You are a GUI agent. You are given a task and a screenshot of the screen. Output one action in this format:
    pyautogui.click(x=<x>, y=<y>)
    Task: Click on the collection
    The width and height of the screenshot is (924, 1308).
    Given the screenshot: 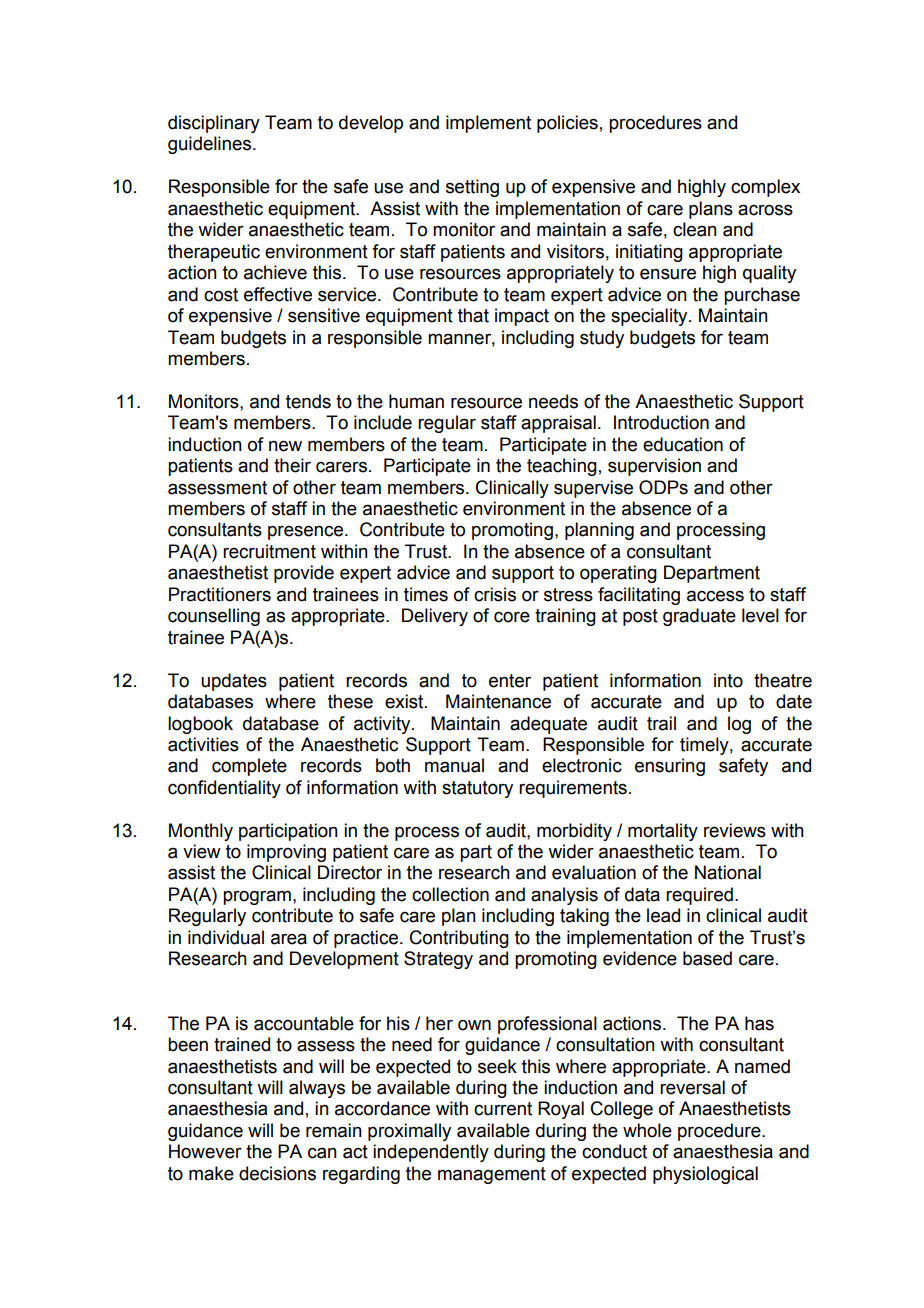 What is the action you would take?
    pyautogui.click(x=450, y=894)
